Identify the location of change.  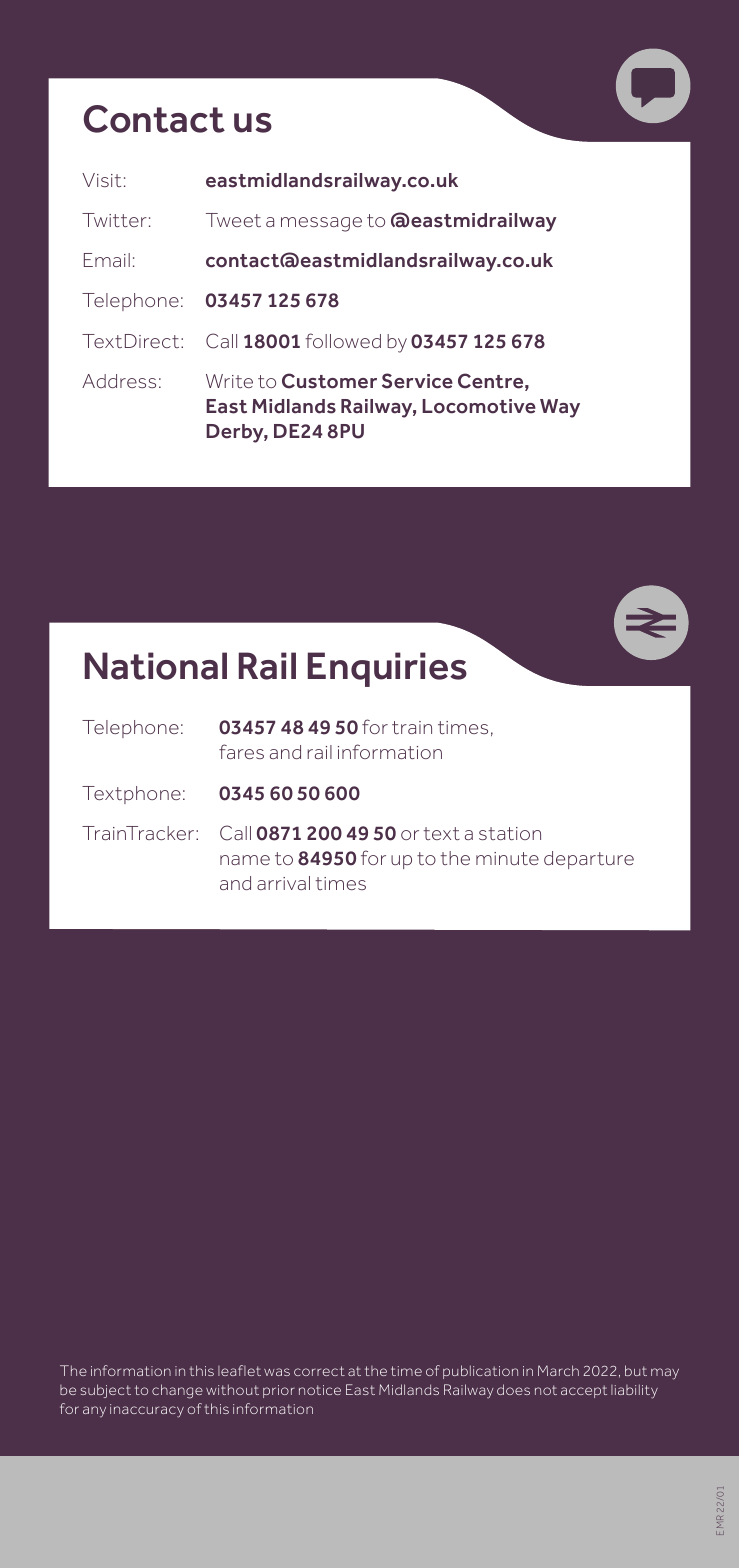
(177, 1391).
